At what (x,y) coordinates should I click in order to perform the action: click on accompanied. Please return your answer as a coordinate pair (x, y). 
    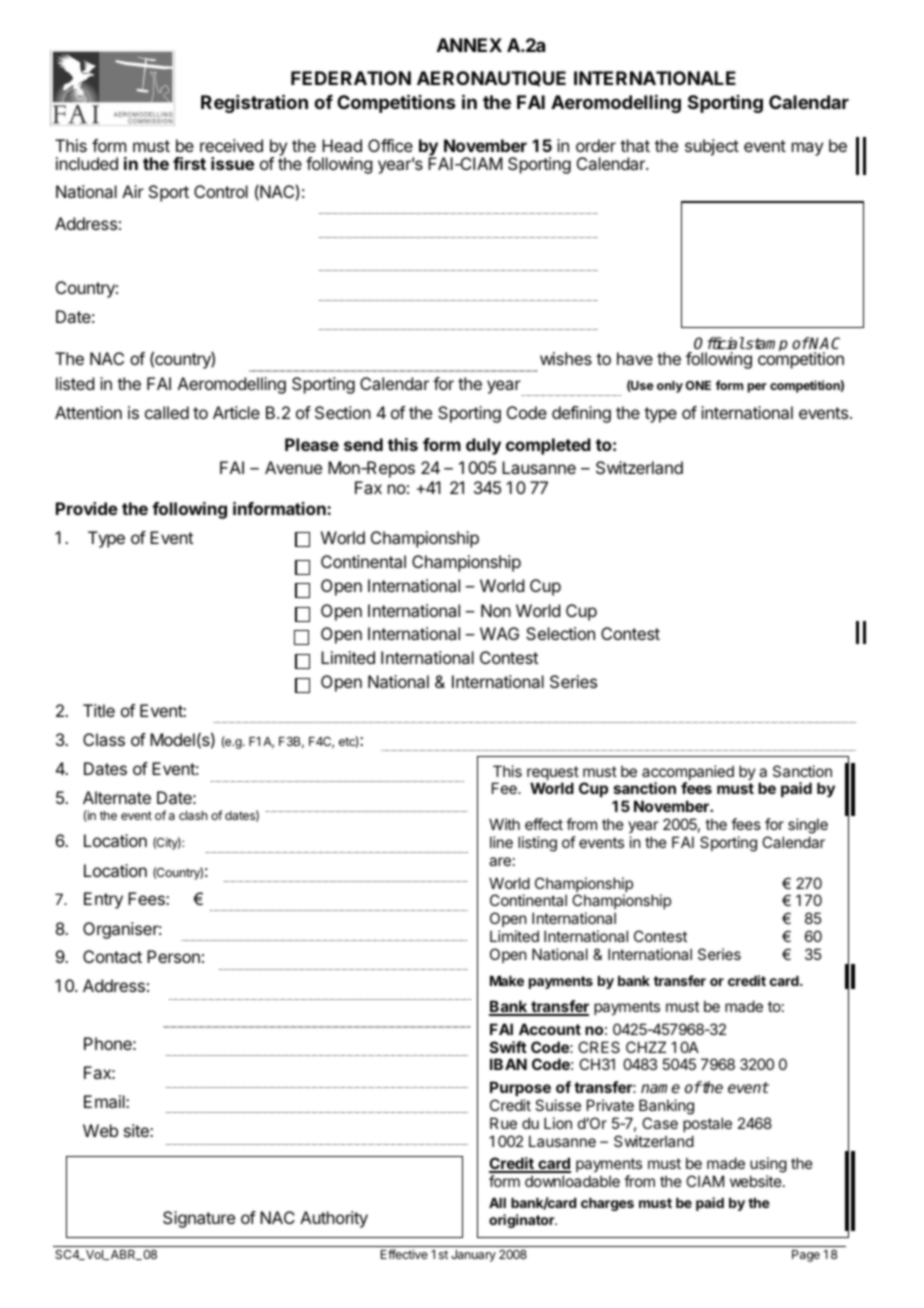
    Looking at the image, I should click on (688, 774).
